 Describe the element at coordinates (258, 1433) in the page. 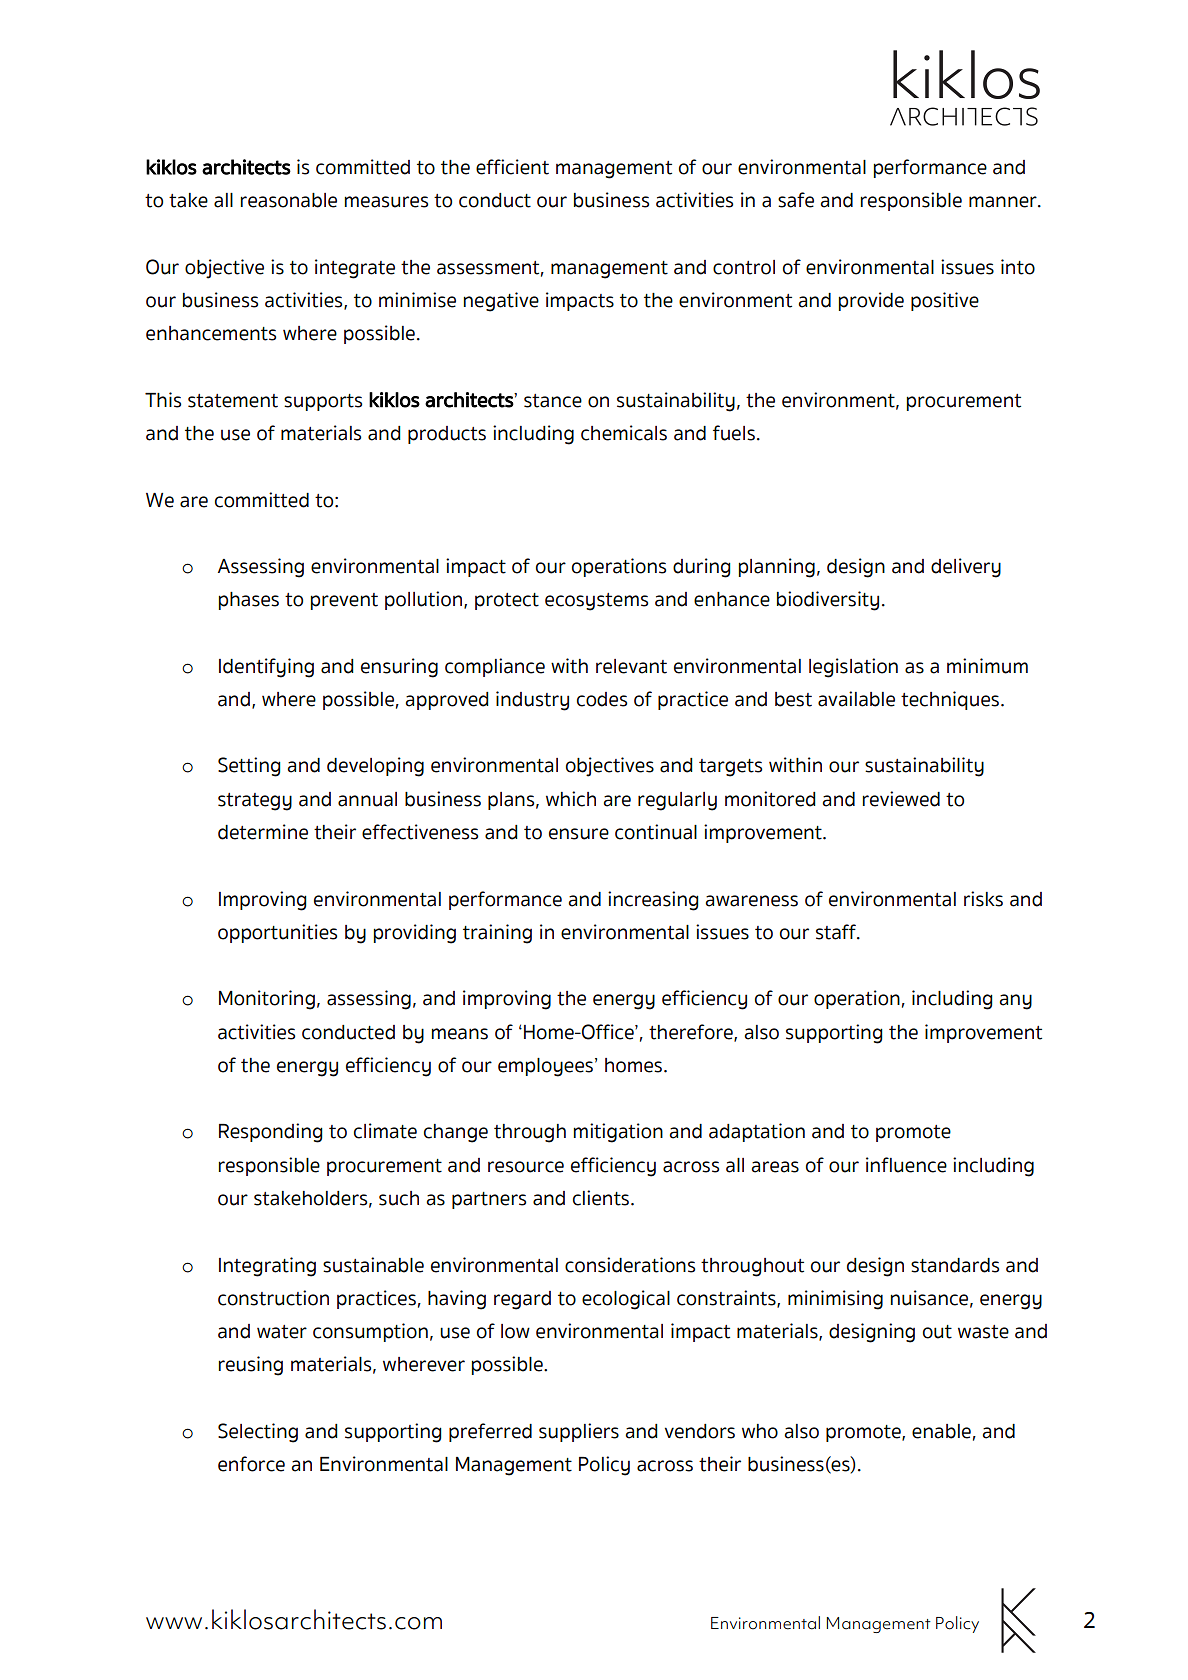

I see `Selecting` at that location.
